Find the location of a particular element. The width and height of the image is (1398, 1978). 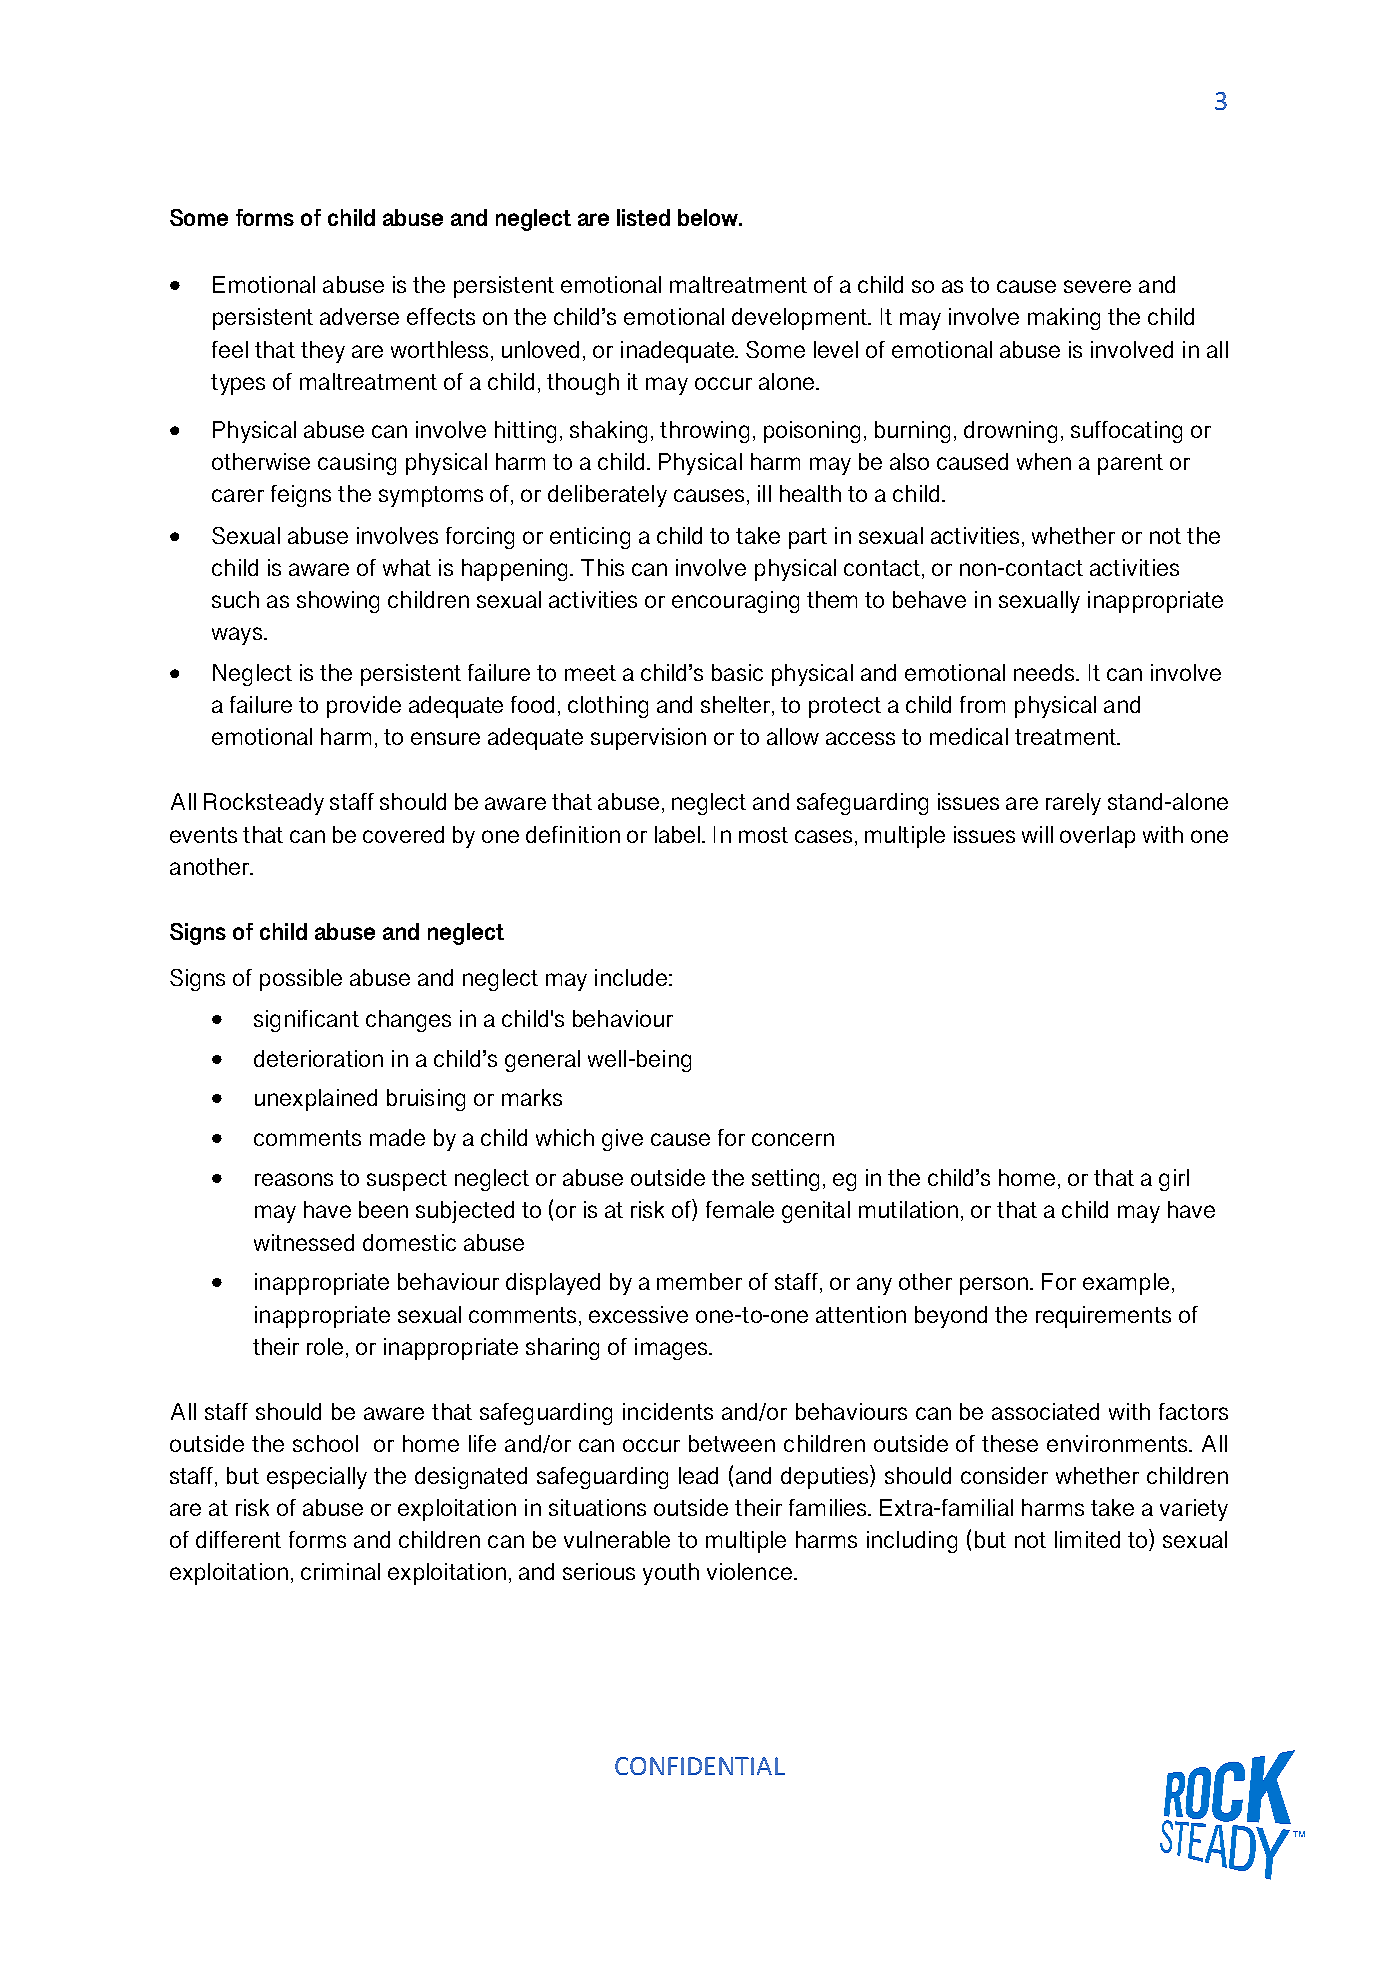

possible is located at coordinates (301, 980).
